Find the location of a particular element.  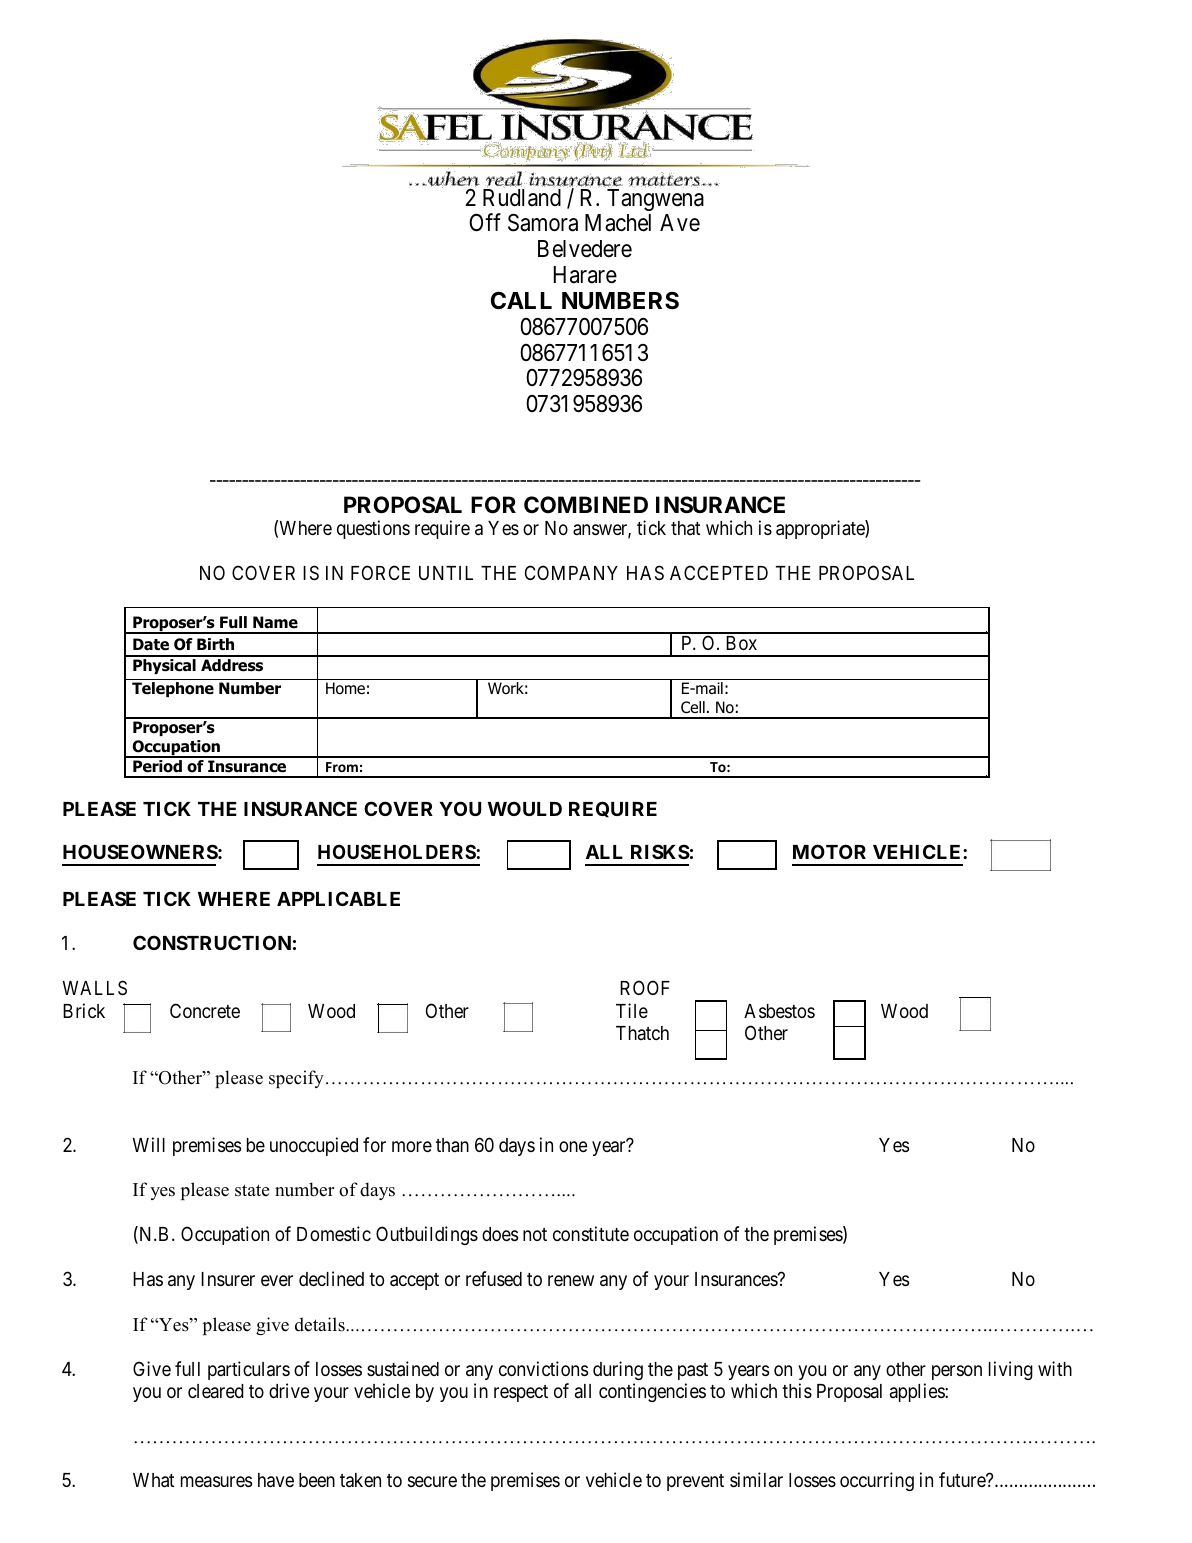

CONSTRUCTION is located at coordinates (212, 942).
